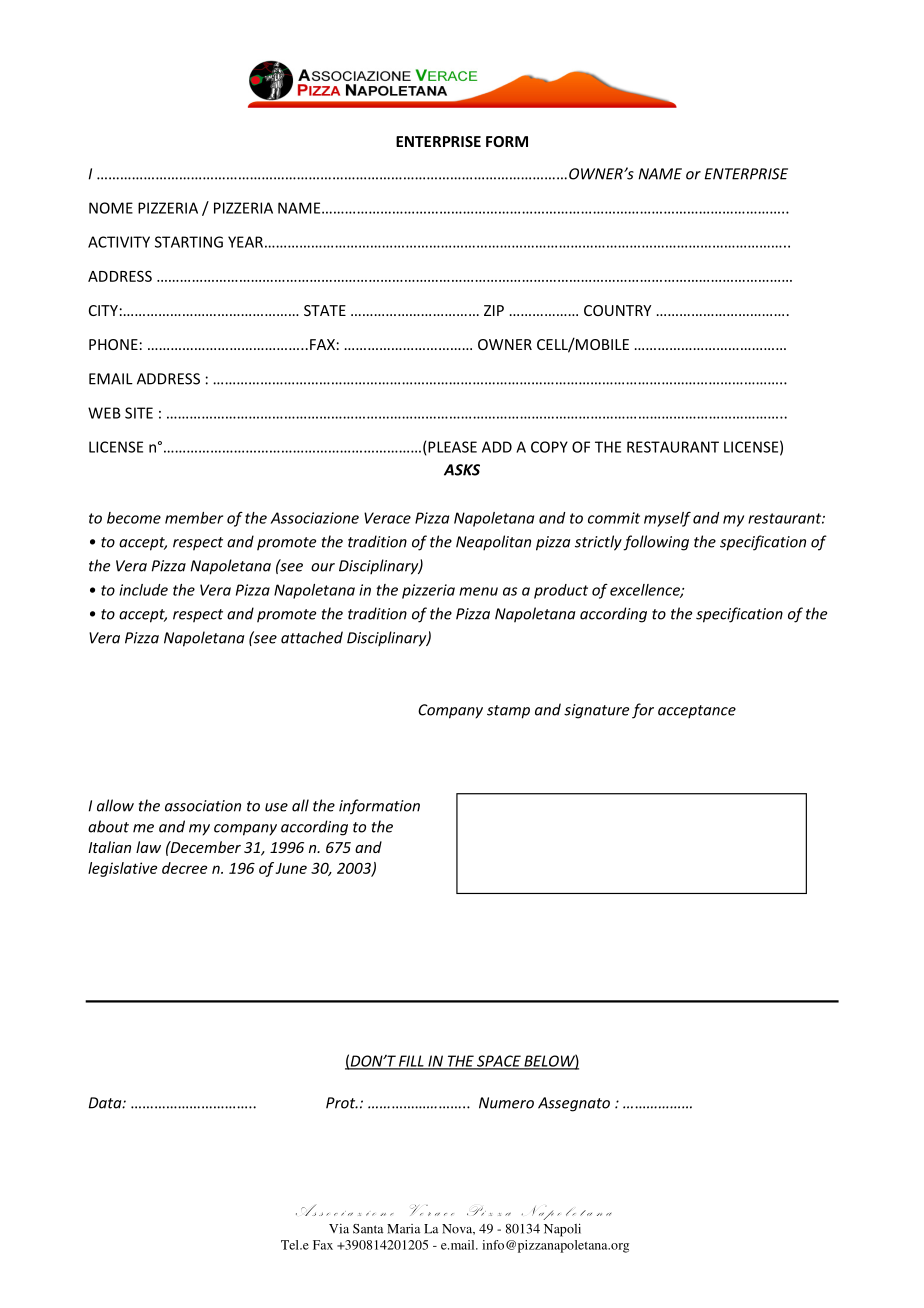  What do you see at coordinates (291, 868) in the screenshot?
I see `June` at bounding box center [291, 868].
